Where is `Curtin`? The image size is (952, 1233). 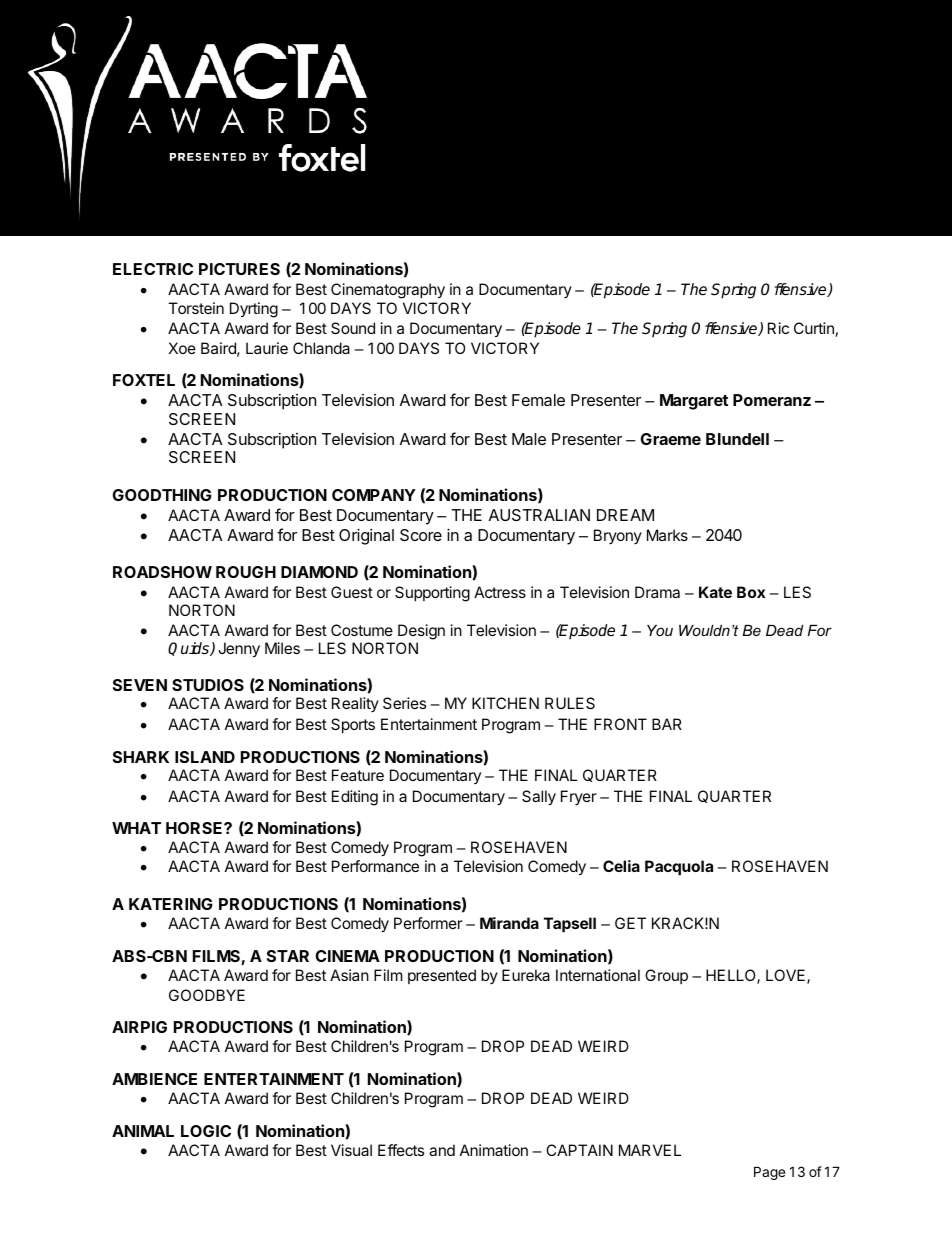 Curtin is located at coordinates (814, 328).
